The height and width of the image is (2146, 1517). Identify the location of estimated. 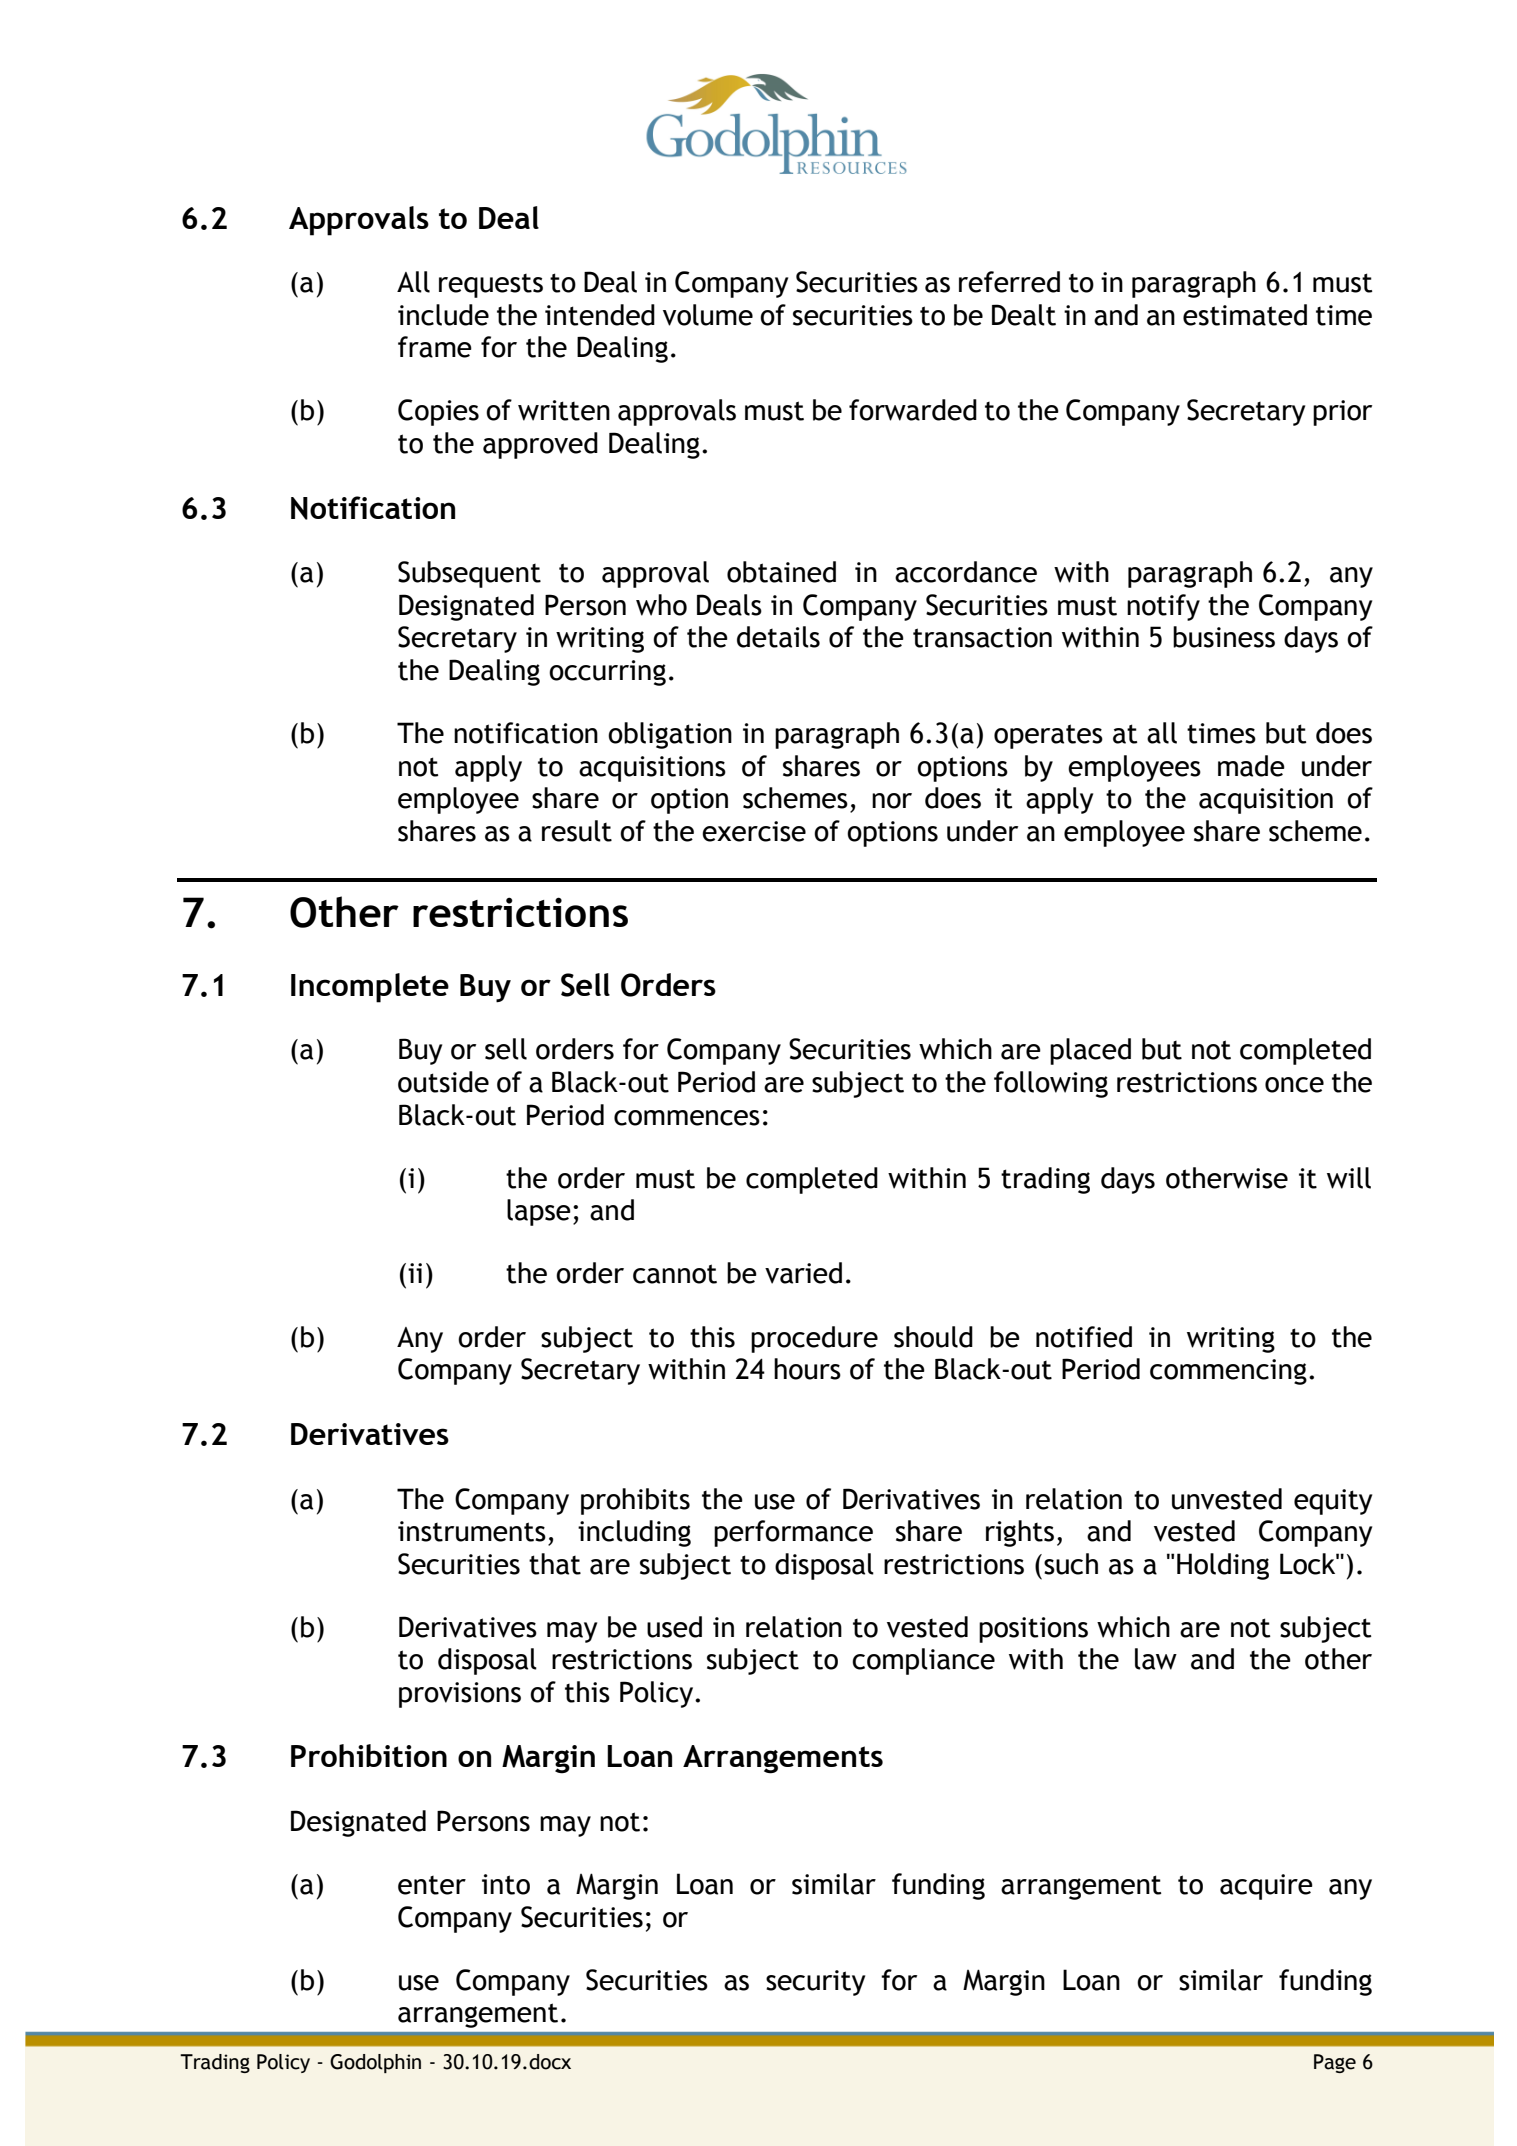
(1245, 315).
